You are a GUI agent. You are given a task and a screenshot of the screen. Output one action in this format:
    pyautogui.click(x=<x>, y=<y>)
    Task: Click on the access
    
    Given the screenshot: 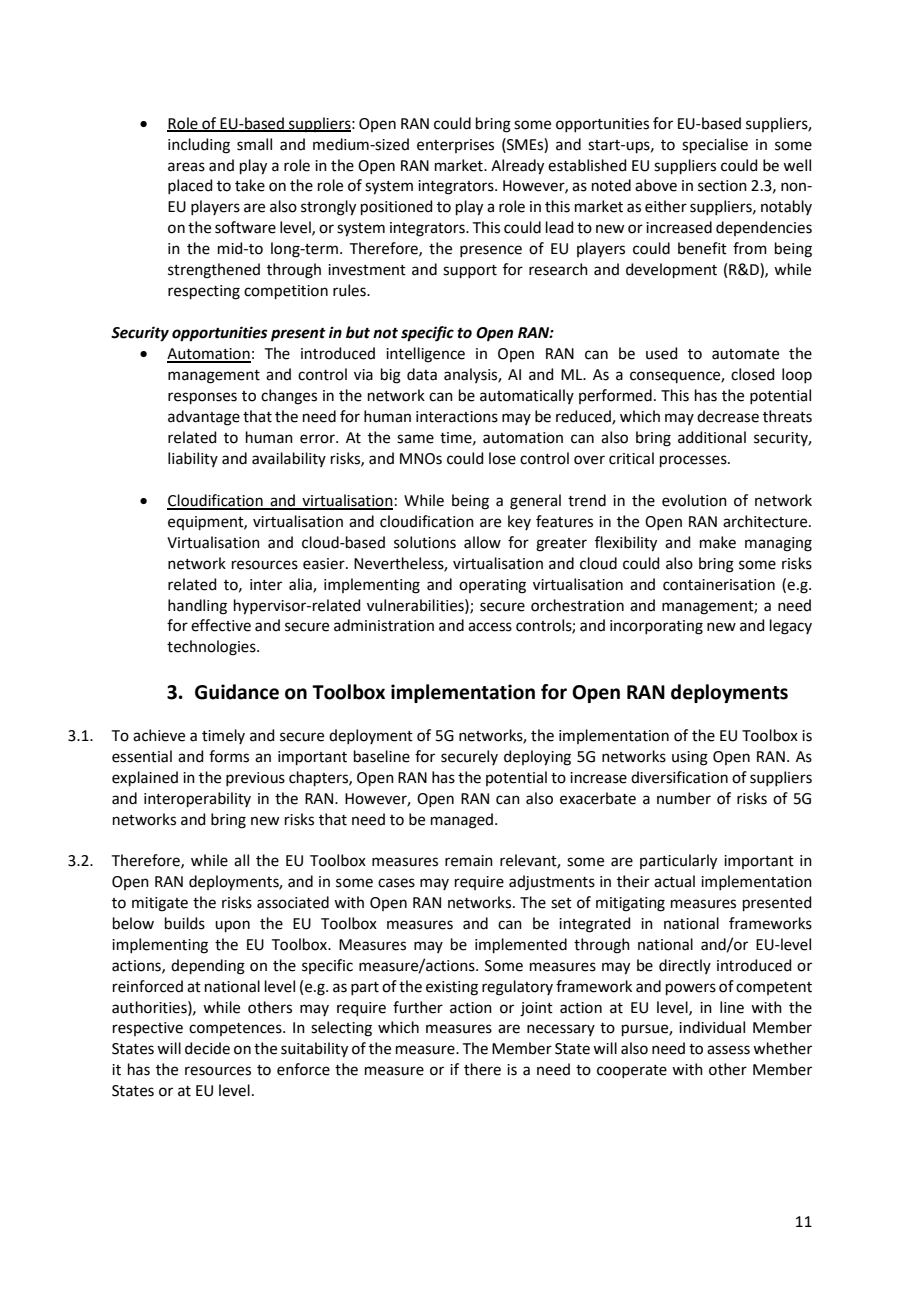 What is the action you would take?
    pyautogui.click(x=490, y=627)
